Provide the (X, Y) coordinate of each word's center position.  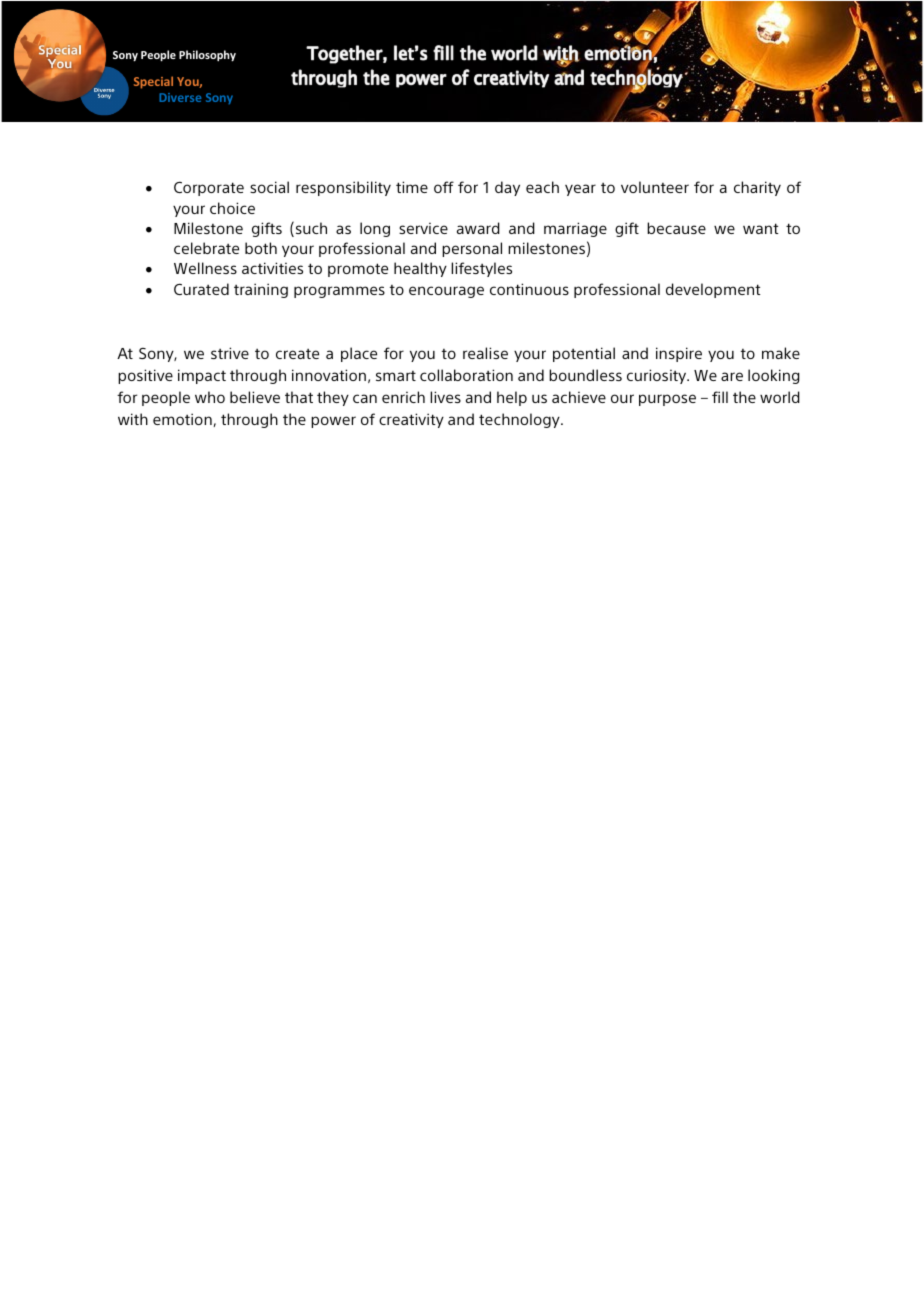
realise (485, 353)
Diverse (180, 97)
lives (445, 397)
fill (720, 397)
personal (472, 249)
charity (757, 188)
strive (230, 353)
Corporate (209, 188)
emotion (182, 419)
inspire (679, 354)
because (676, 228)
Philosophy (207, 56)
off (444, 187)
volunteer (655, 187)
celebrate (206, 248)
